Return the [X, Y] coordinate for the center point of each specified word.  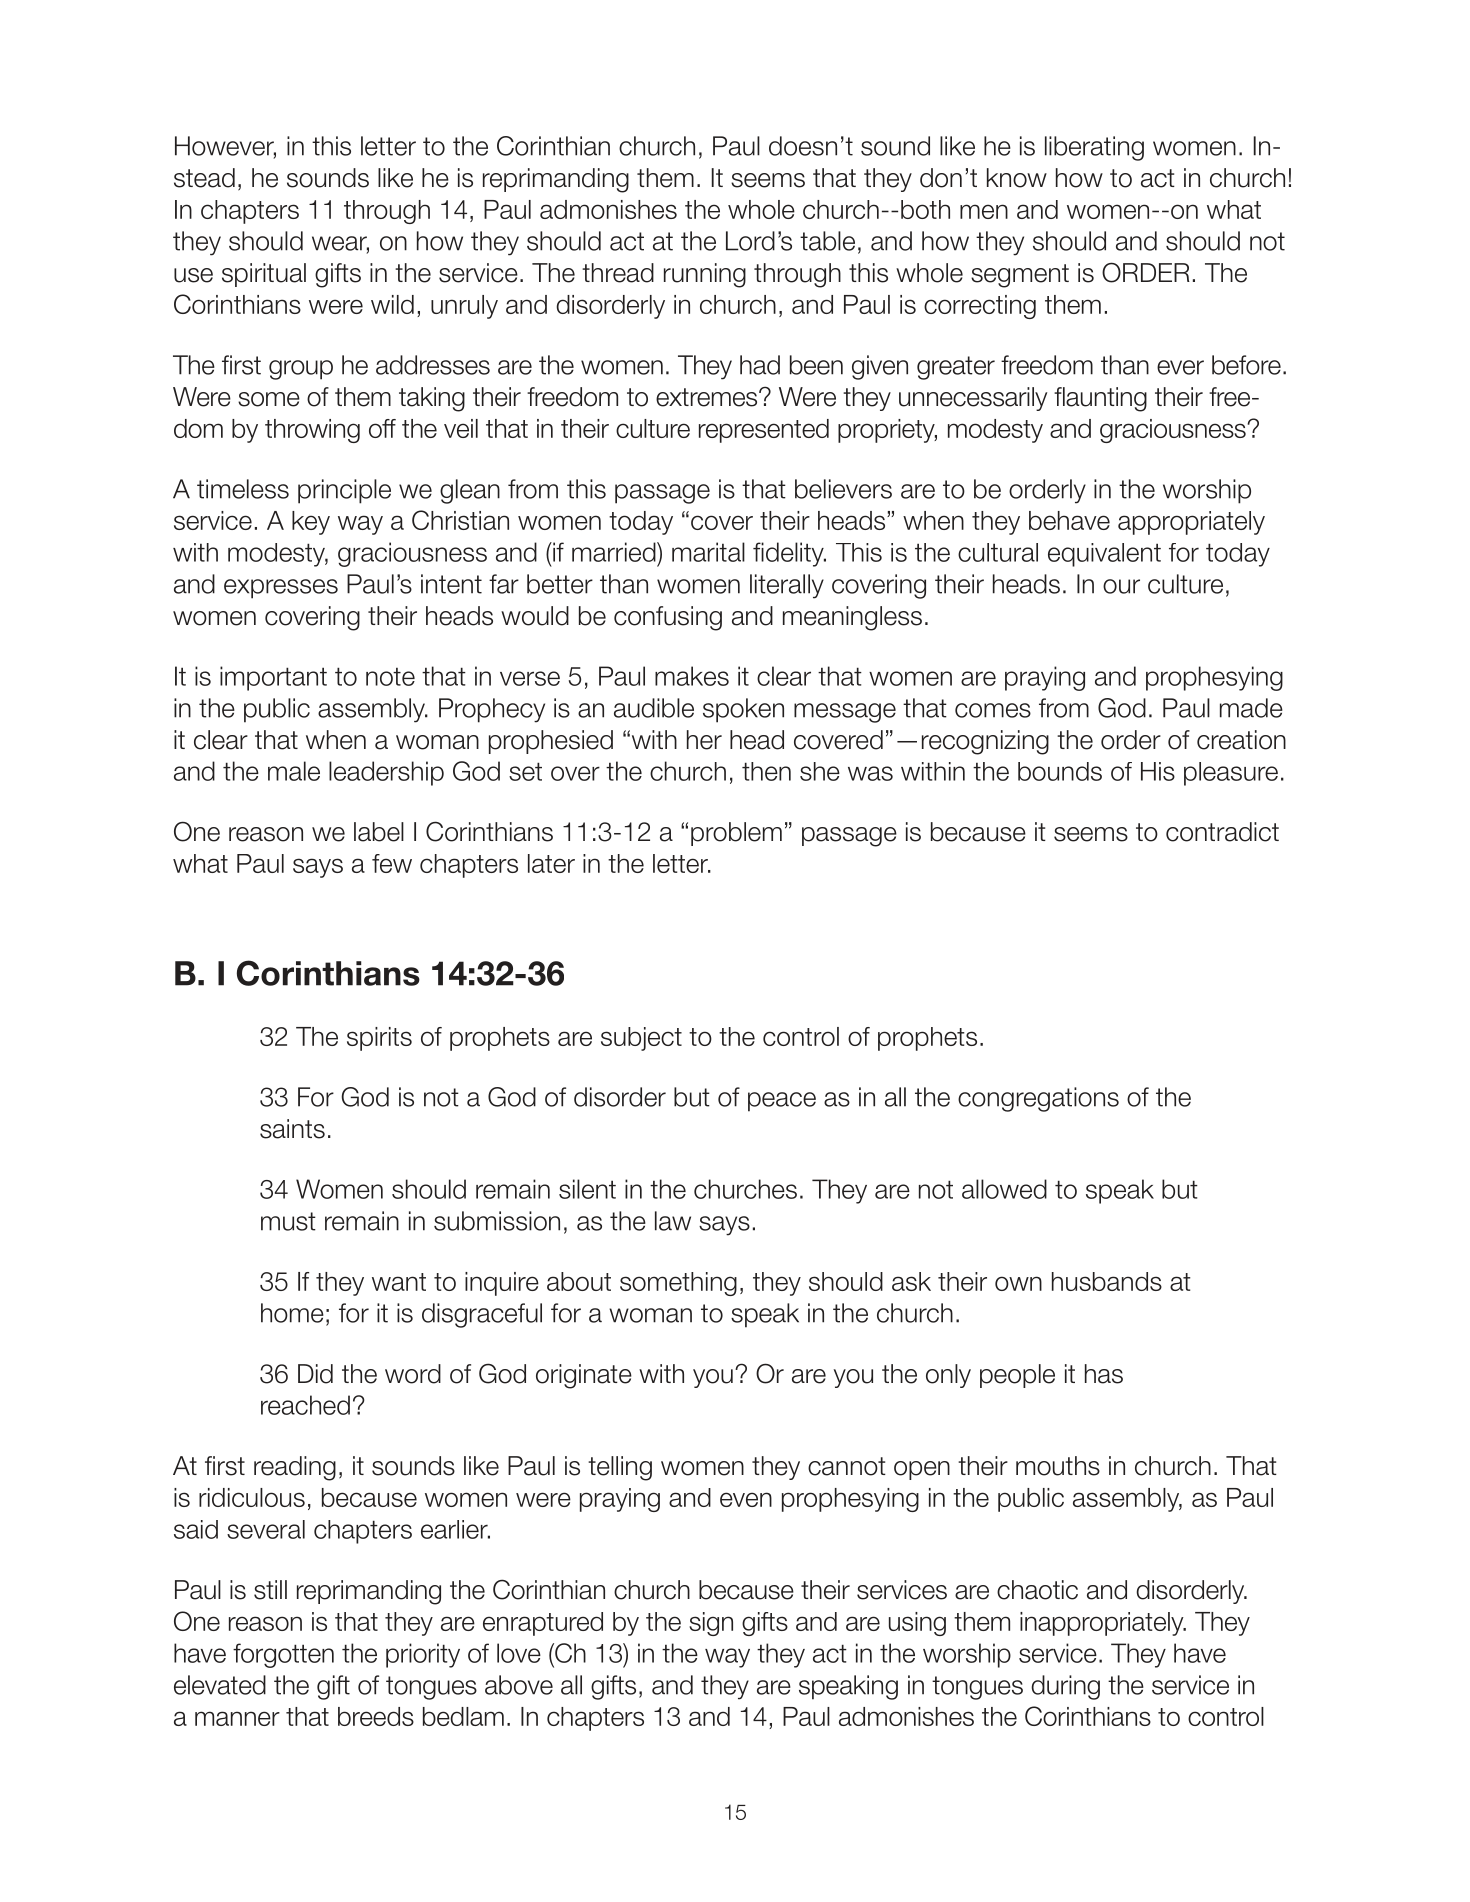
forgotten [283, 1655]
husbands [1107, 1281]
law [673, 1221]
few [392, 863]
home [292, 1313]
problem [736, 834]
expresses [281, 589]
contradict [1222, 832]
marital [708, 552]
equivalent [1104, 555]
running [705, 275]
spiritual [264, 275]
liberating [1094, 148]
